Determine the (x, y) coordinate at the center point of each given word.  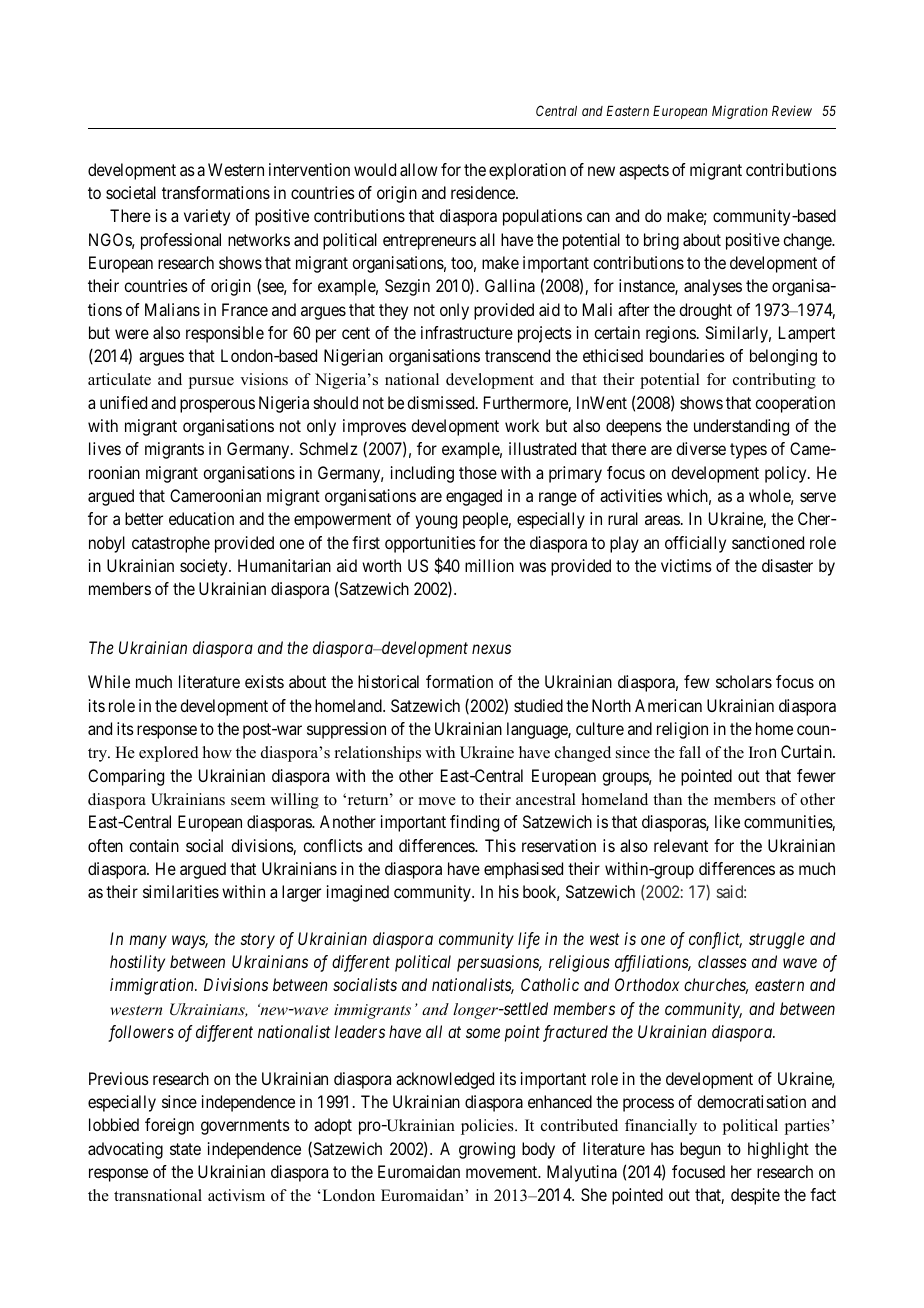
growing (487, 1150)
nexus (491, 649)
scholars (744, 681)
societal (131, 192)
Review (792, 110)
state (185, 1149)
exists (264, 681)
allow (419, 169)
